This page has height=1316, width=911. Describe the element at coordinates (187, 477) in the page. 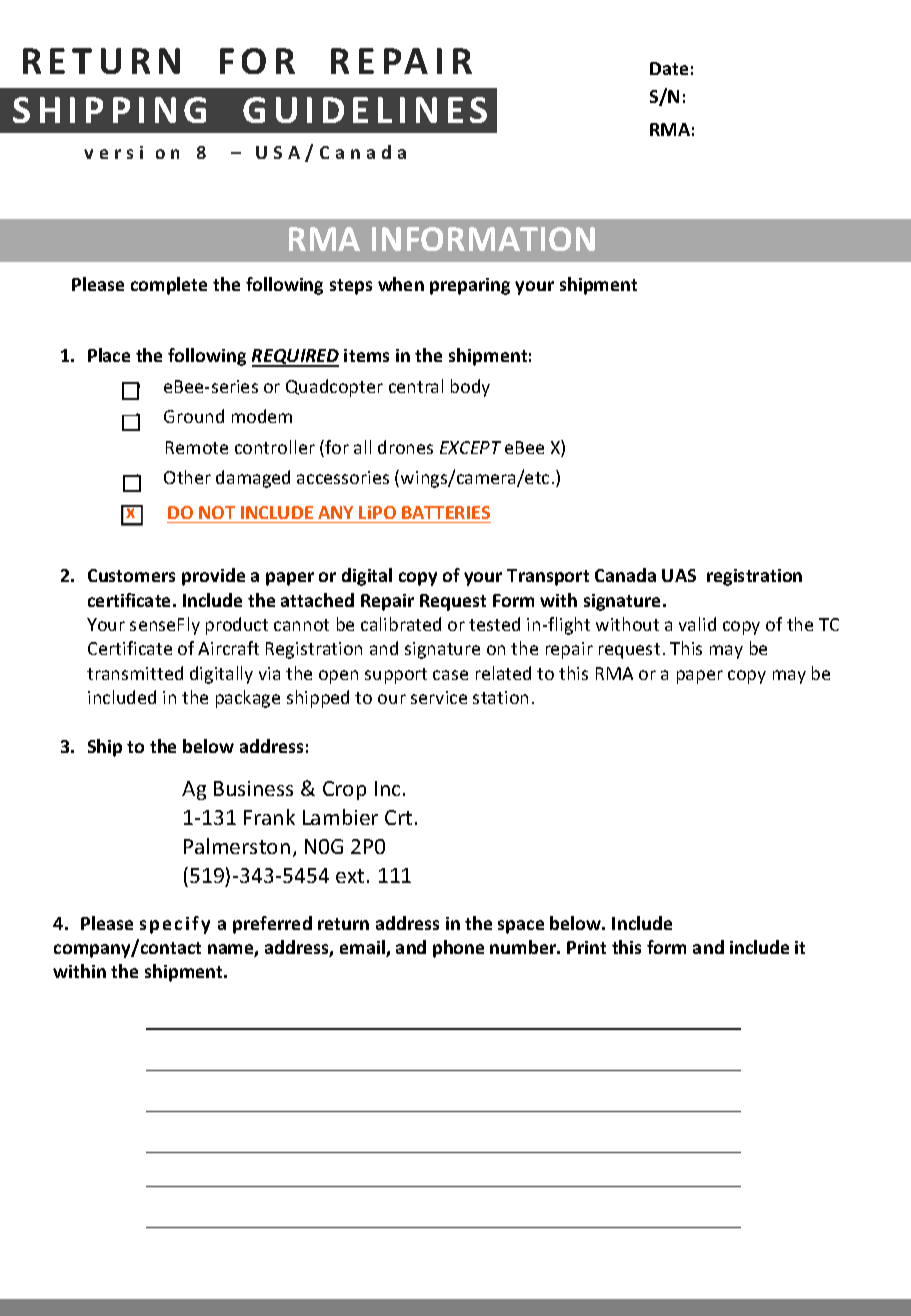

I see `Other` at that location.
